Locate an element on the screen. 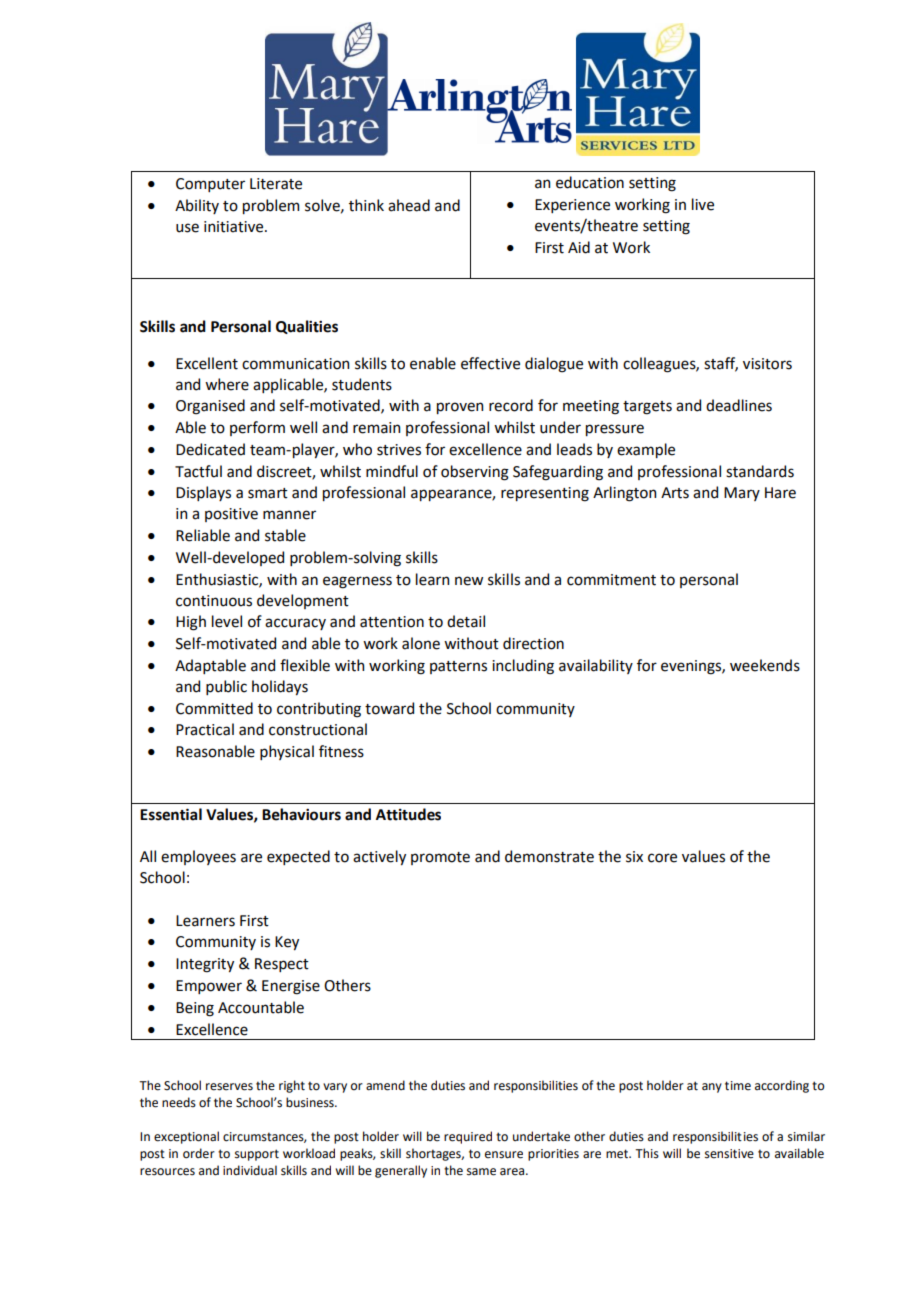 The image size is (924, 1308). initiative is located at coordinates (235, 227).
